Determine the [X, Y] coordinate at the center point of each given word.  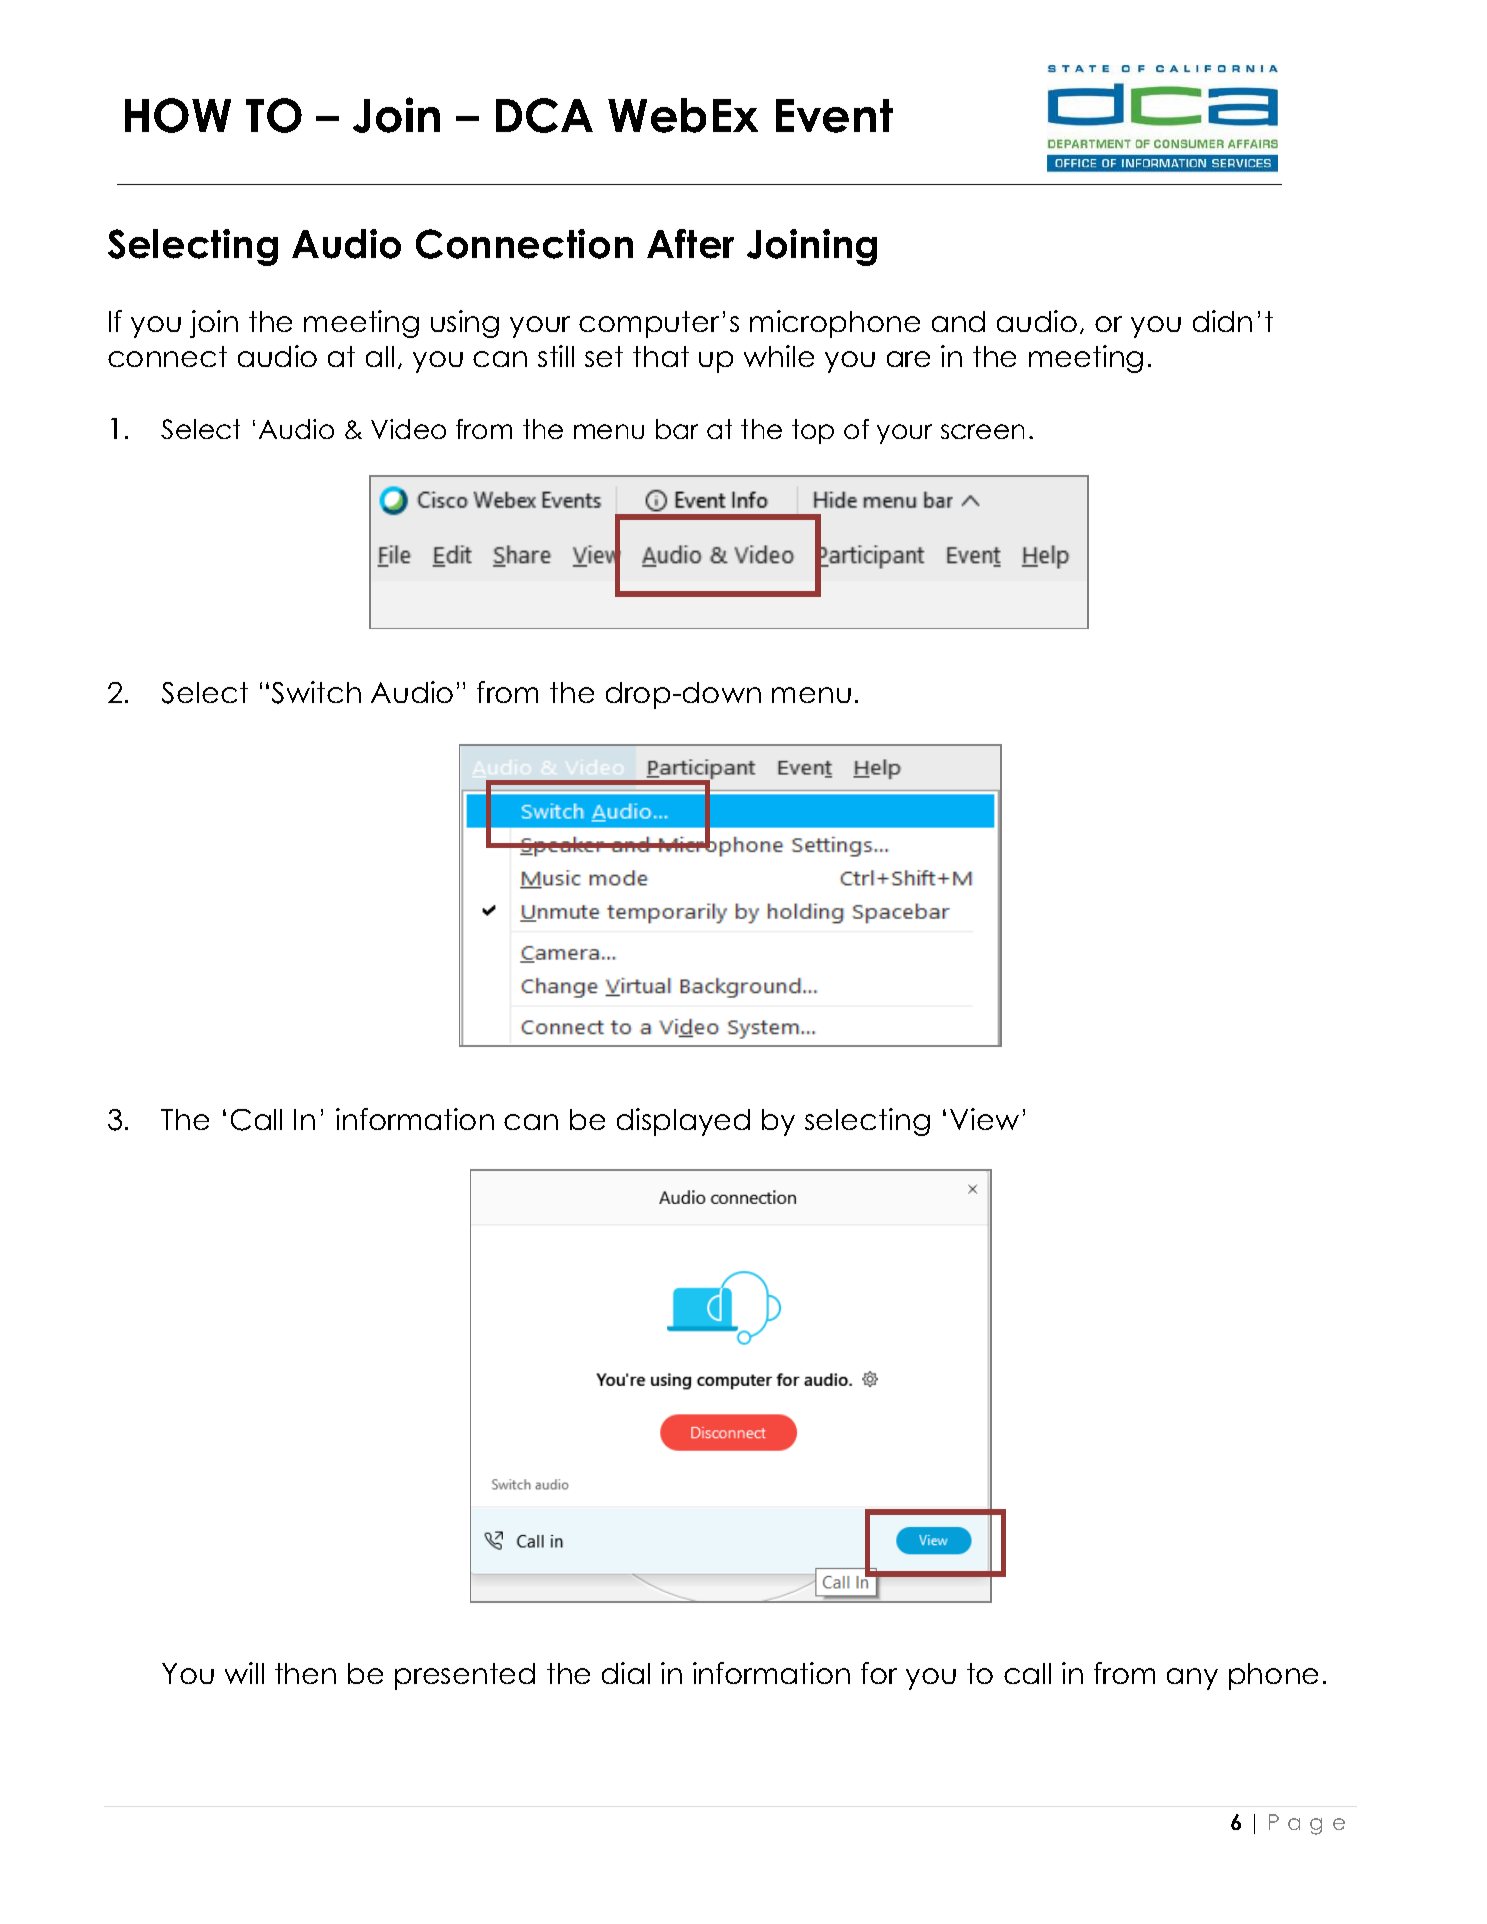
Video [408, 429]
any [1192, 1679]
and [958, 321]
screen [982, 431]
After [690, 244]
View [984, 1119]
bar [677, 429]
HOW [178, 115]
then [305, 1673]
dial [626, 1673]
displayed [683, 1122]
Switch [316, 692]
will [244, 1673]
